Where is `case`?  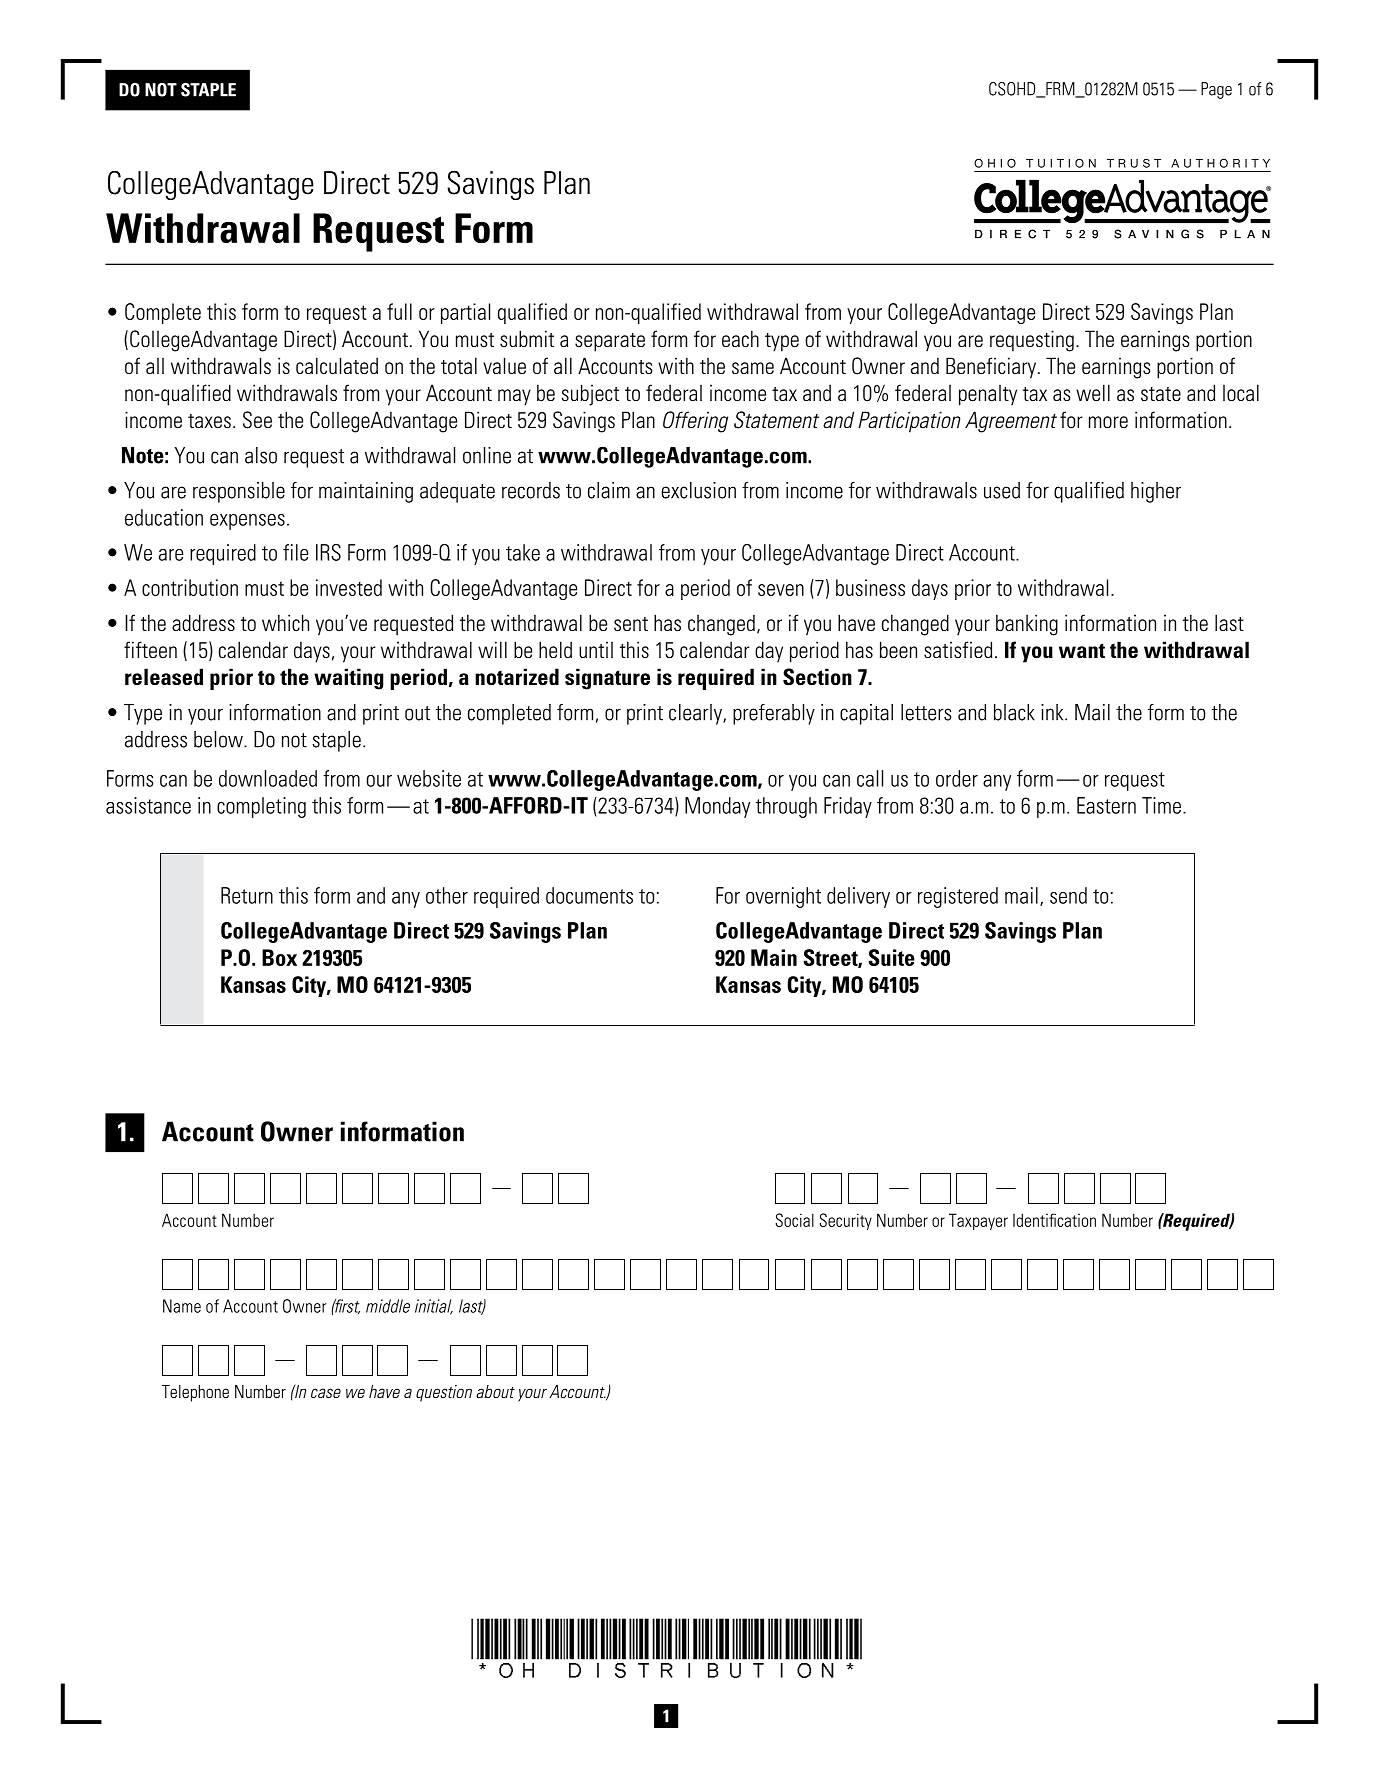
case is located at coordinates (326, 1393).
